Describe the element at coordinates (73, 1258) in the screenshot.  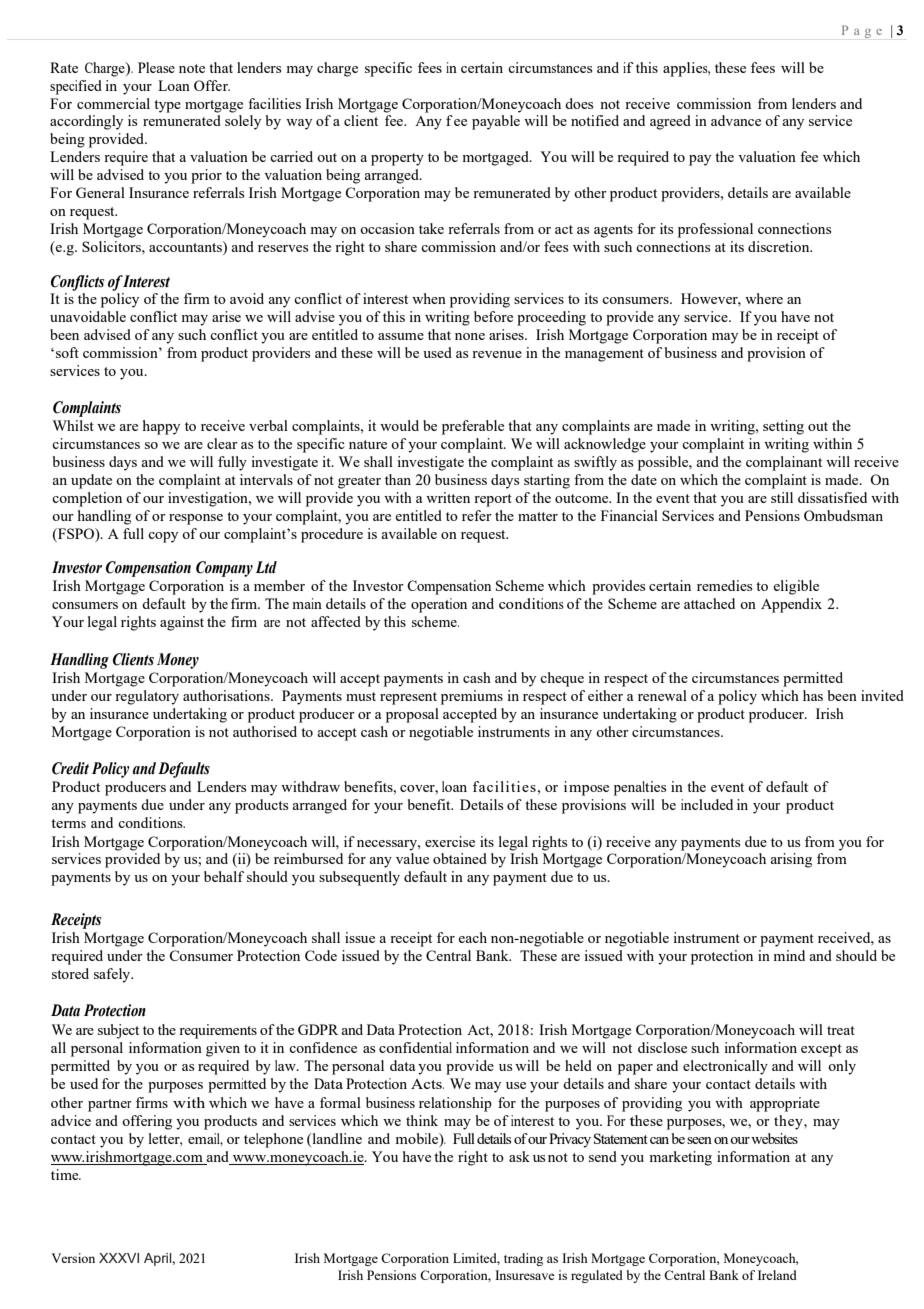
I see `Version` at that location.
